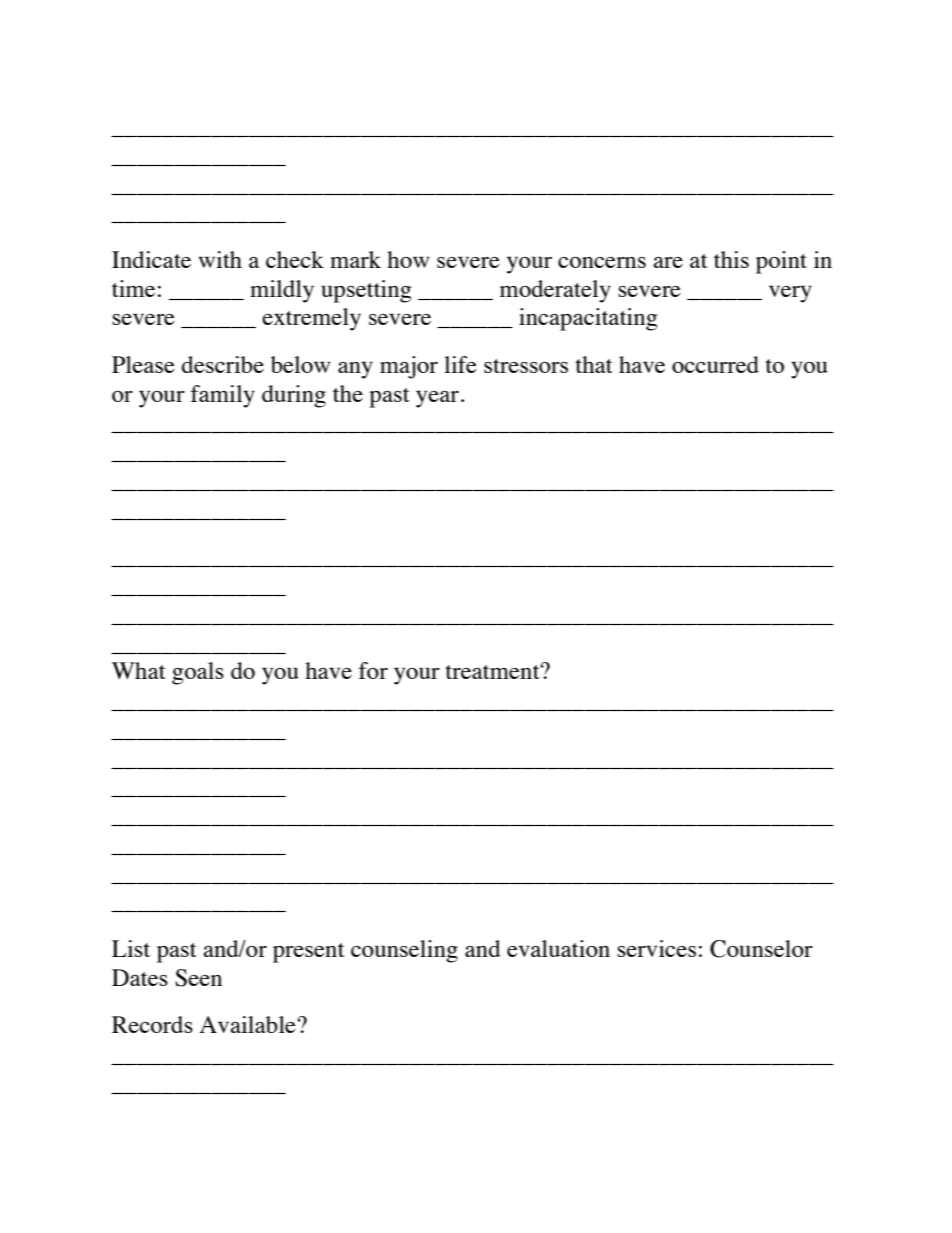 This document has width=952, height=1233. What do you see at coordinates (408, 259) in the document?
I see `how` at bounding box center [408, 259].
